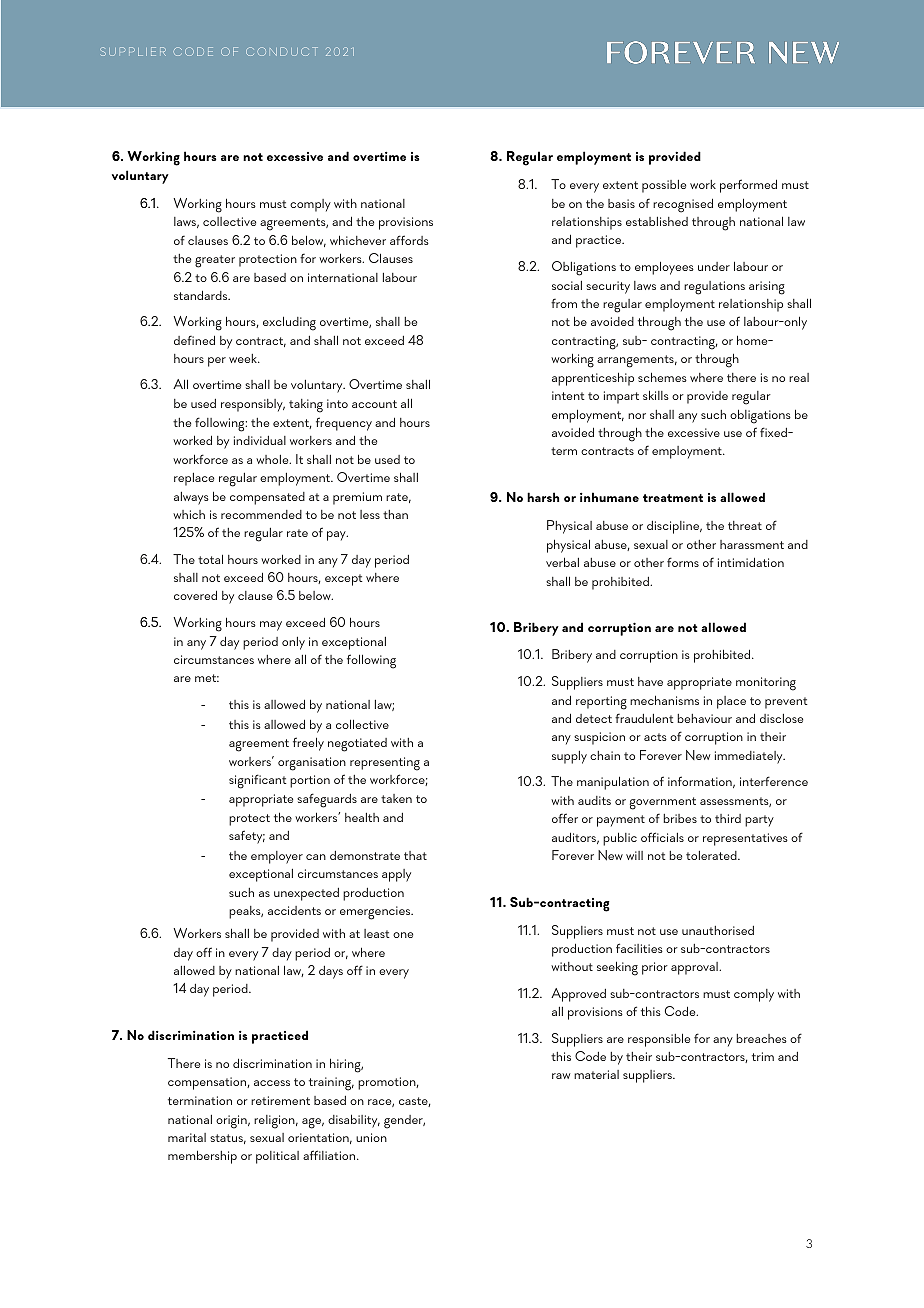 Image resolution: width=924 pixels, height=1308 pixels. I want to click on representatives, so click(745, 839).
